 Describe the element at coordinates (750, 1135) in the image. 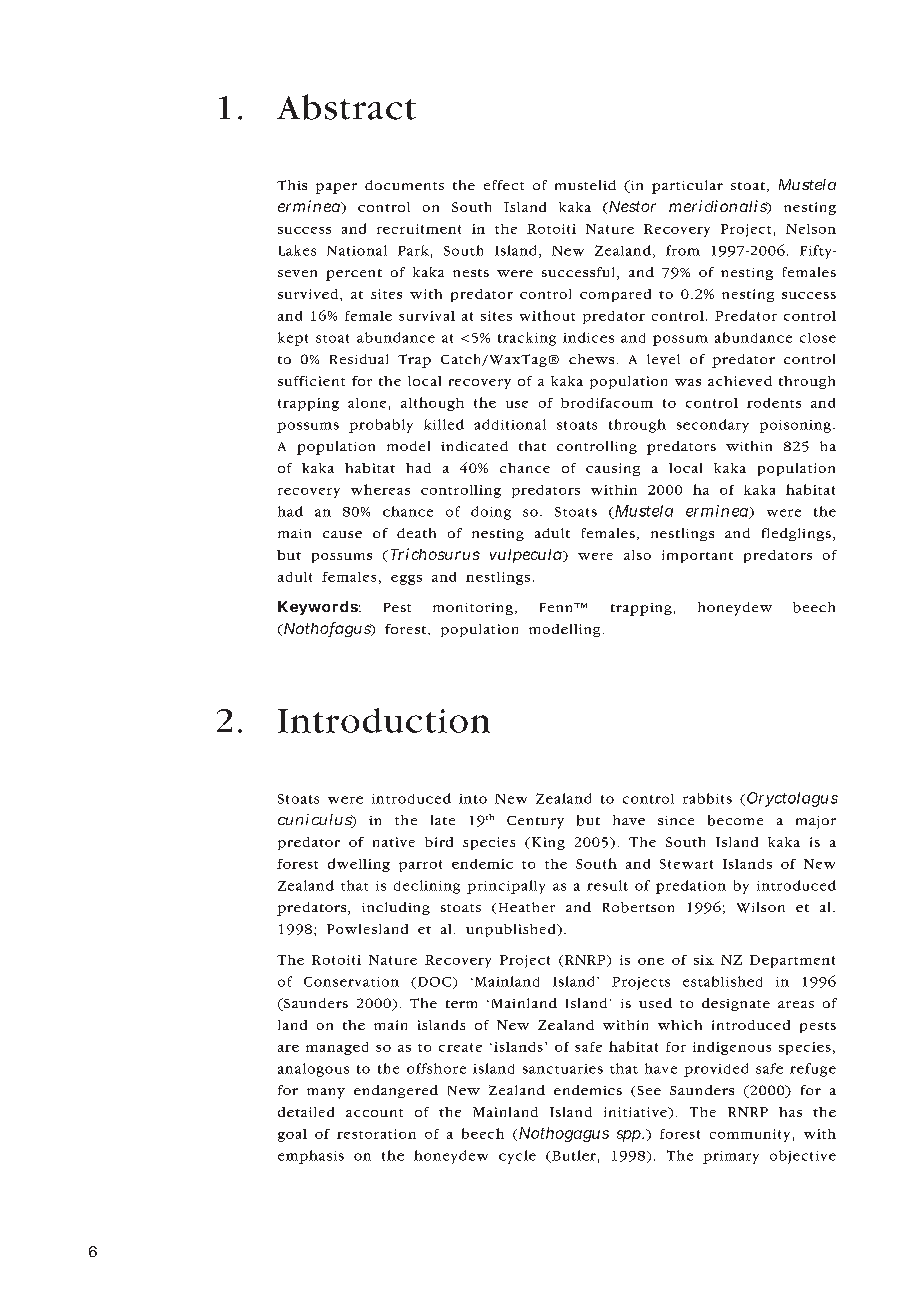

I see `community` at that location.
